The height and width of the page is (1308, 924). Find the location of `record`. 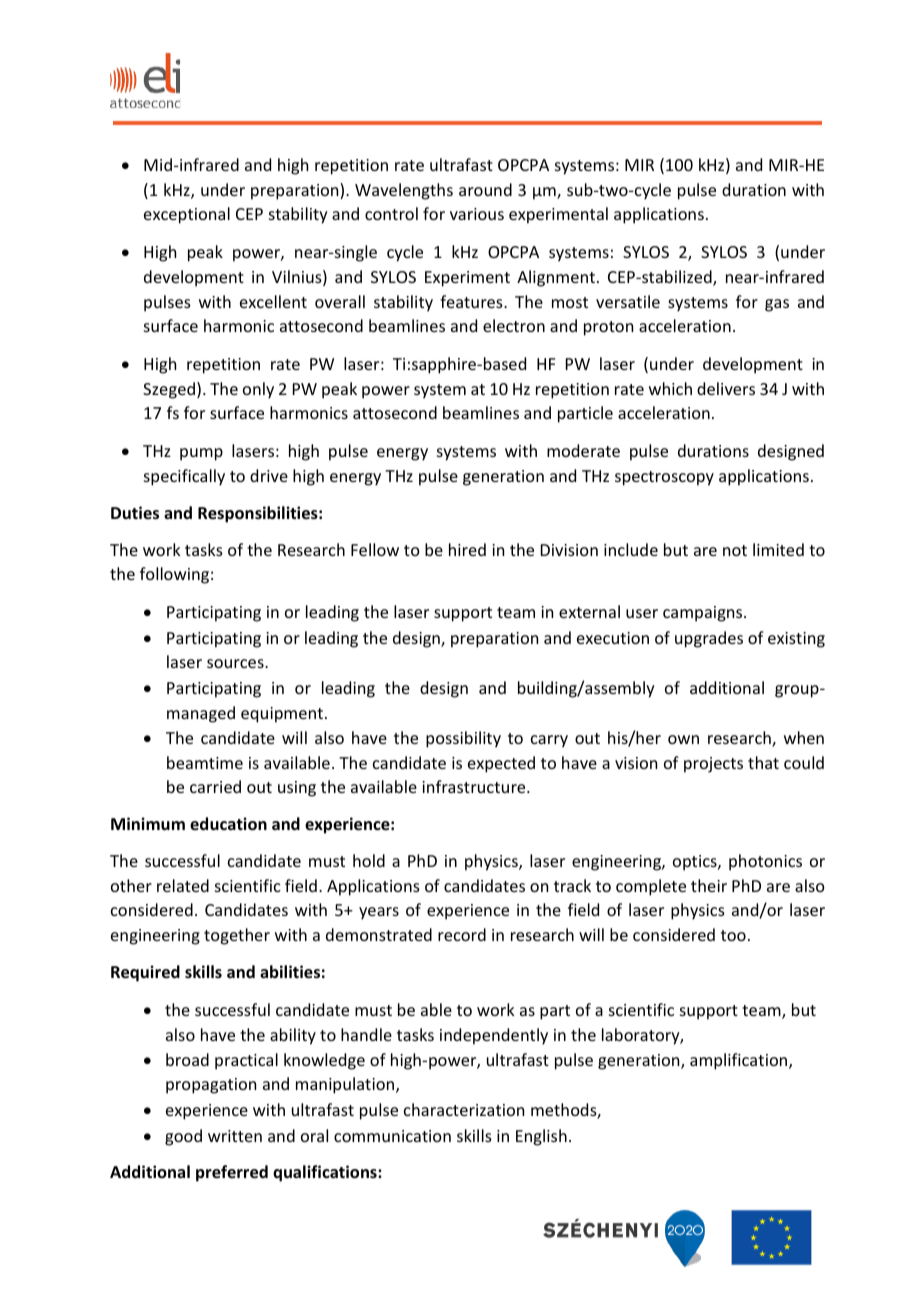

record is located at coordinates (462, 934).
